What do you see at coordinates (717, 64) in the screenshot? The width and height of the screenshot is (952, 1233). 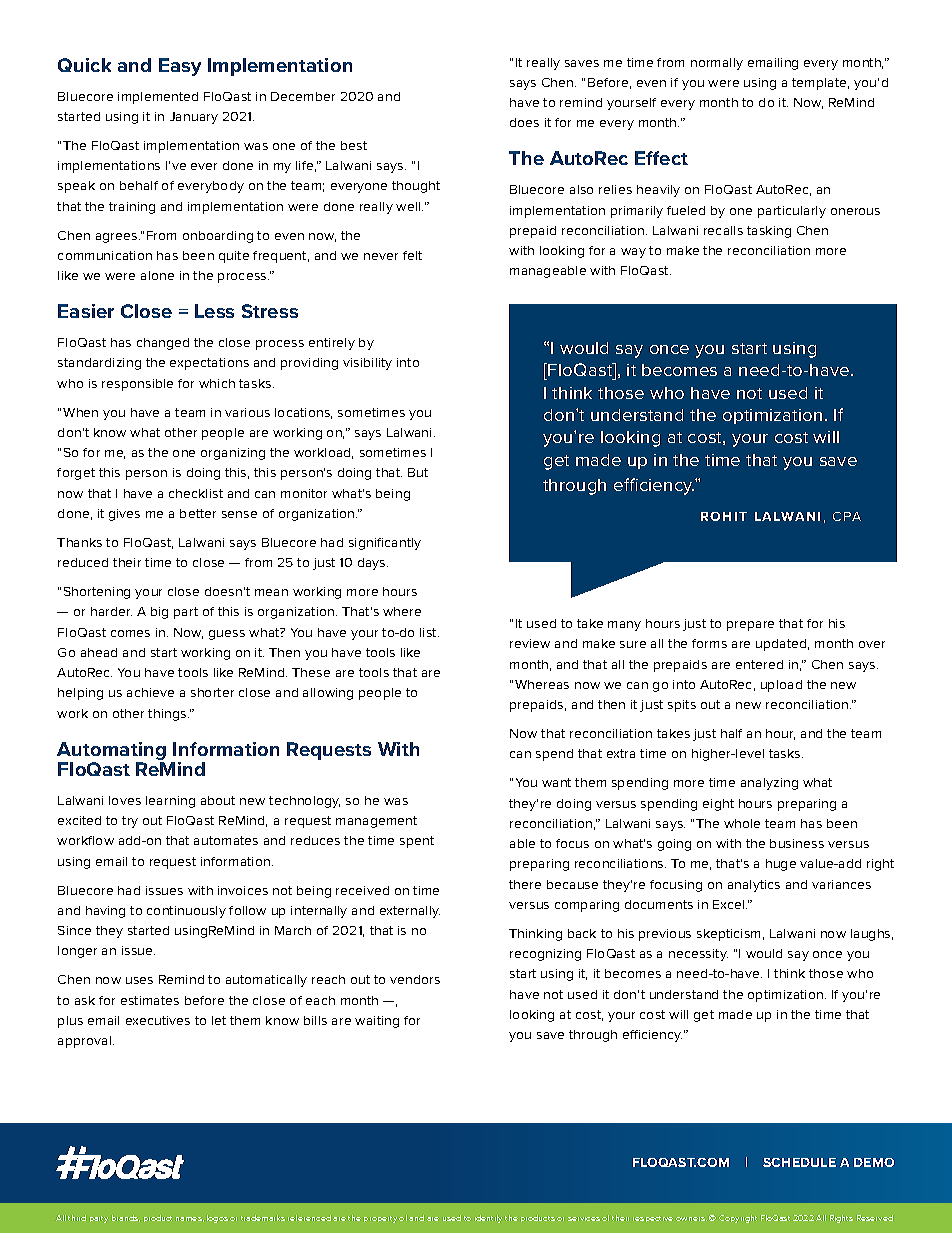 I see `normally` at bounding box center [717, 64].
